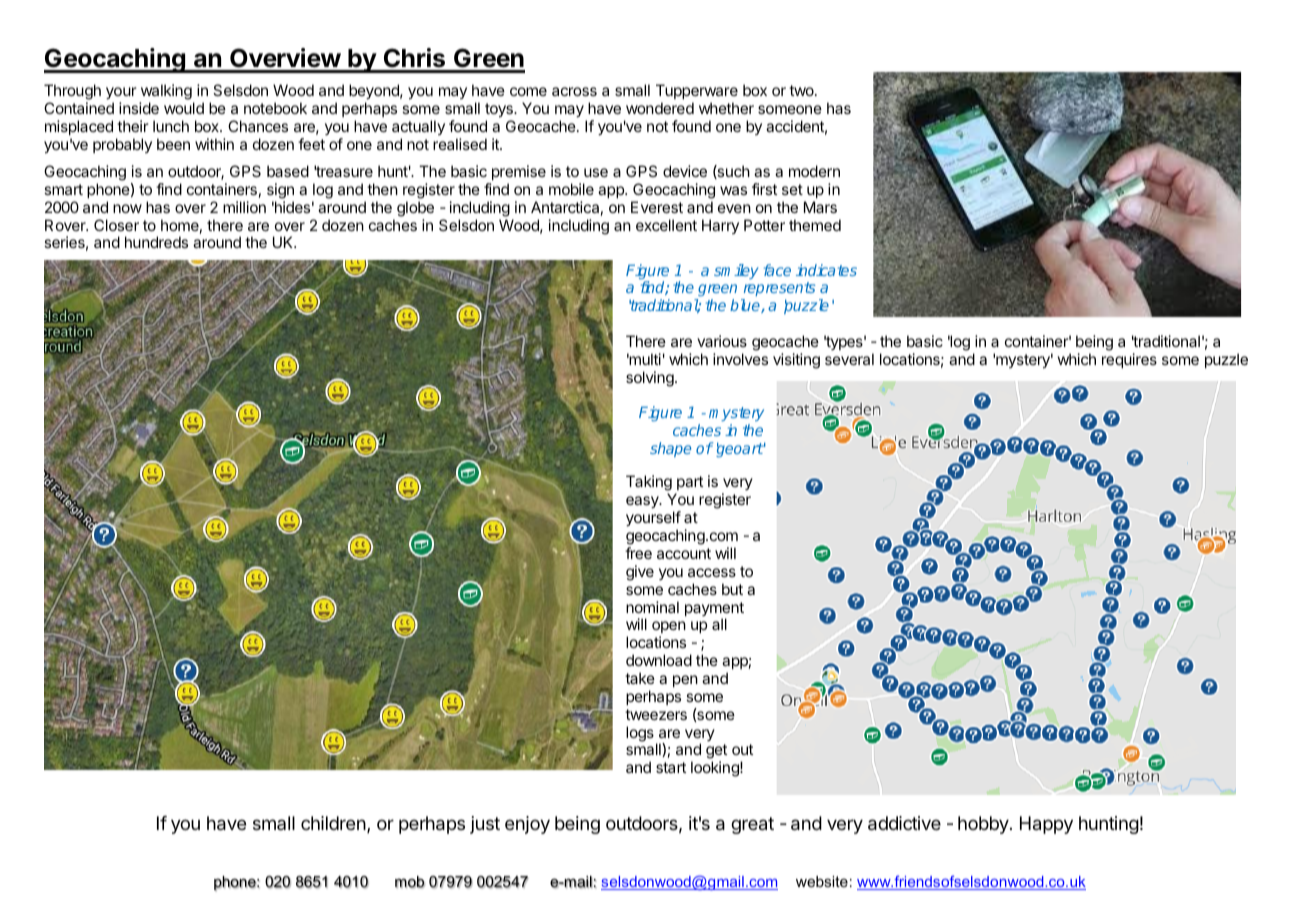  I want to click on indicates, so click(826, 270).
